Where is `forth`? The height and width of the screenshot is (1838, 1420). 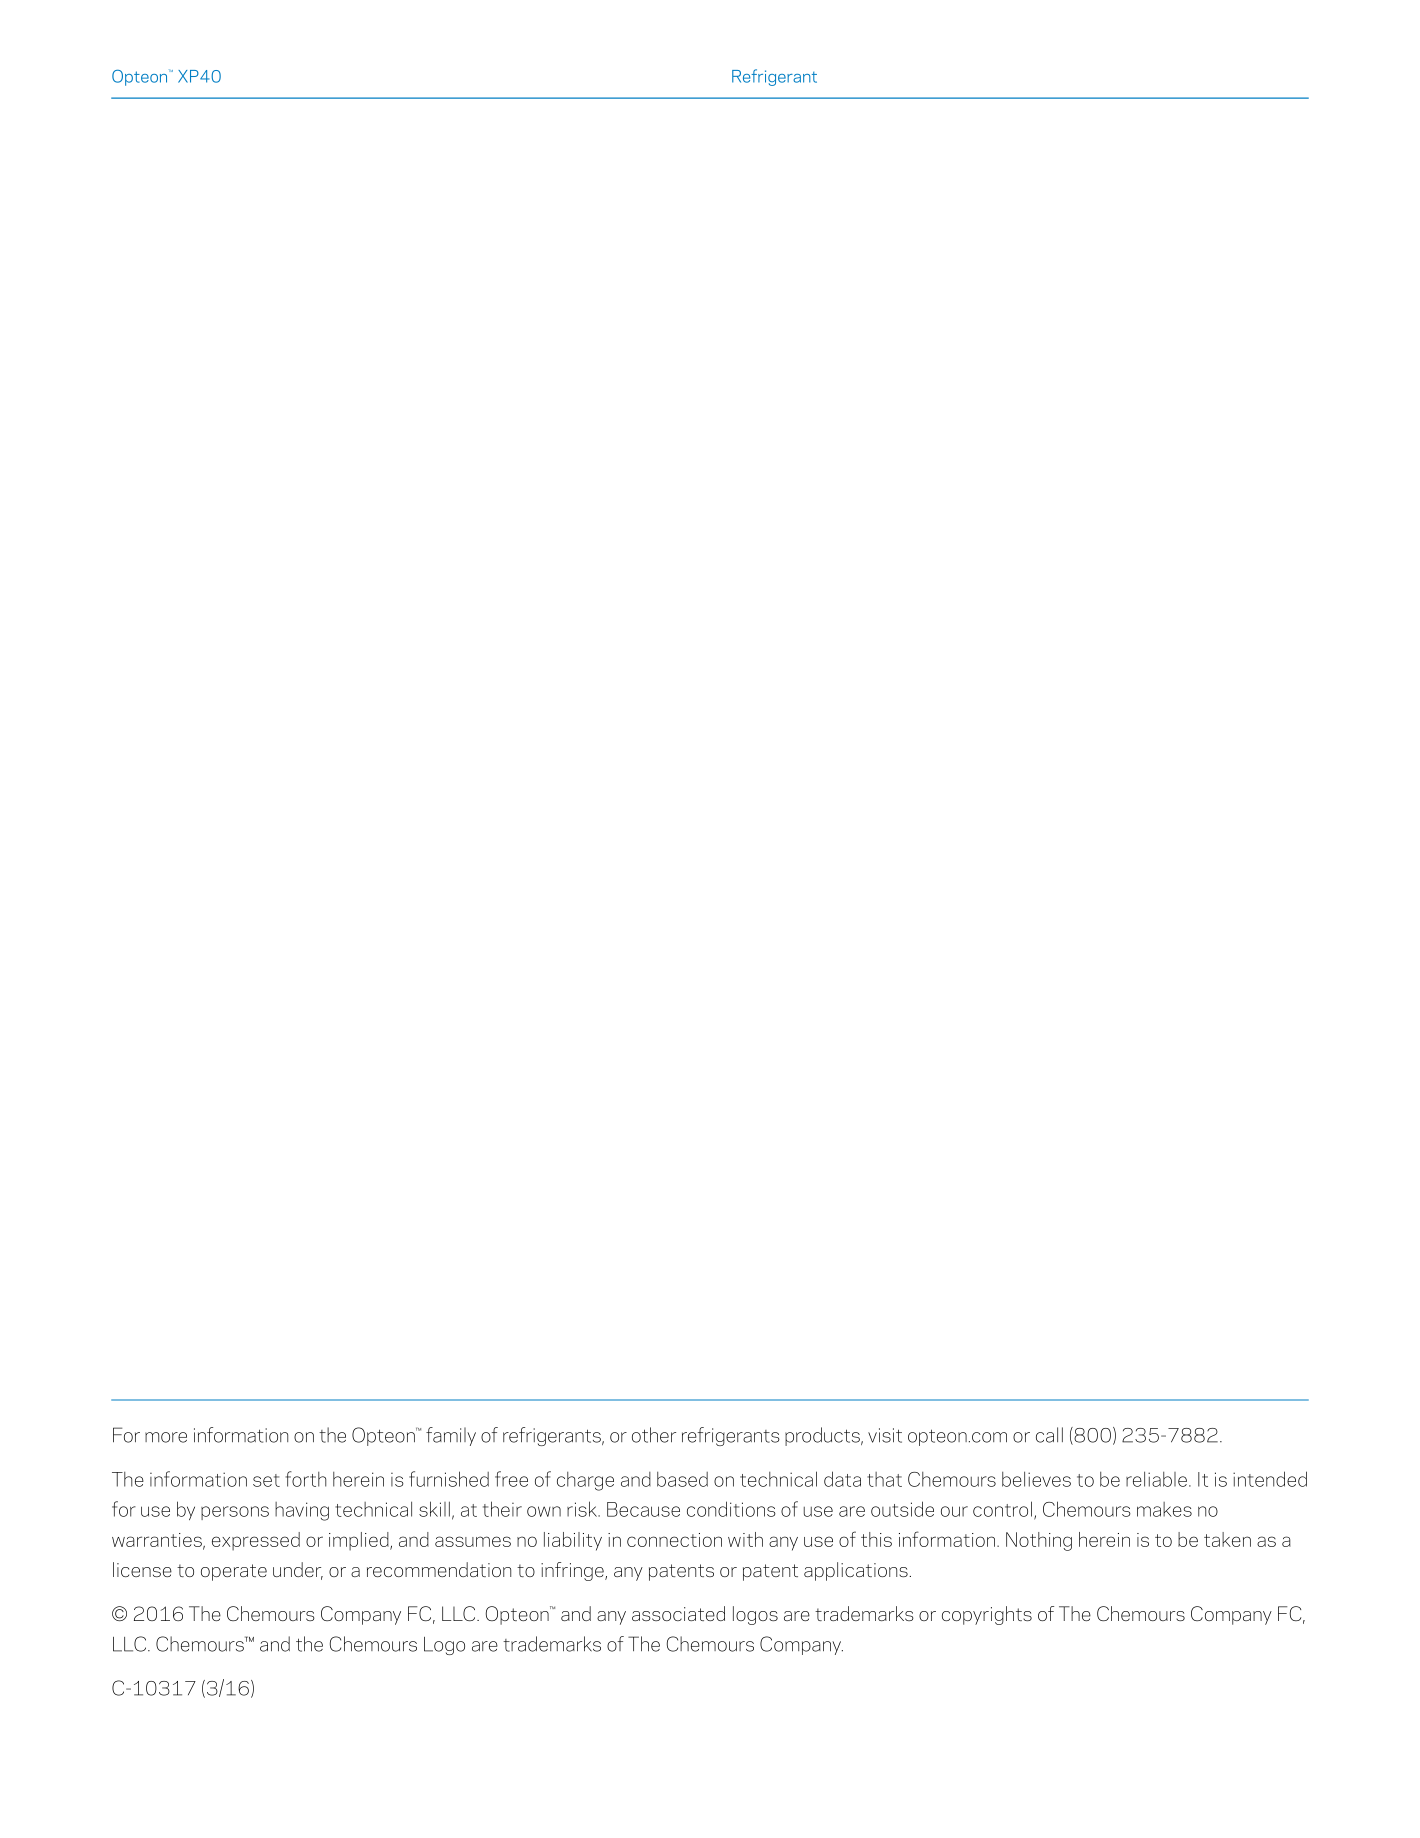
forth is located at coordinates (305, 1479).
